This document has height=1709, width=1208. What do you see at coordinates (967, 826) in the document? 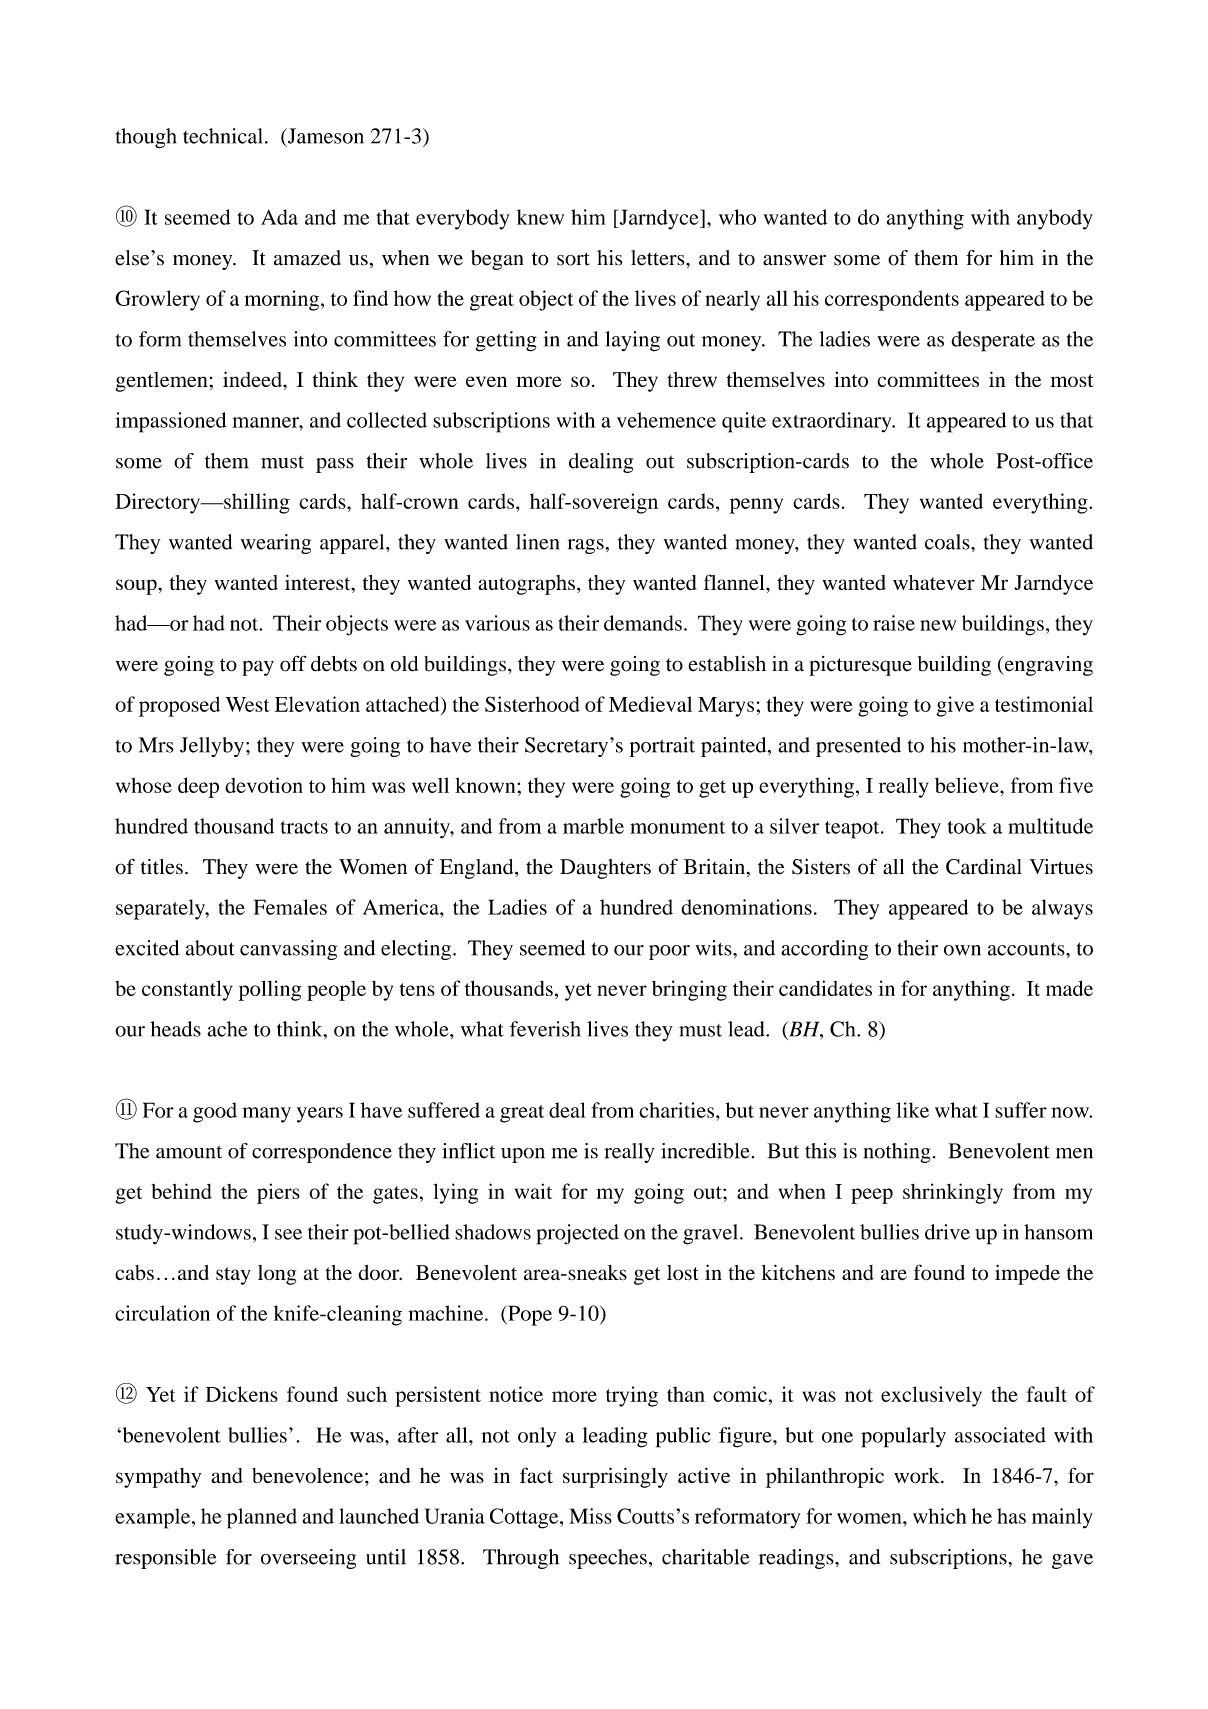
I see `took` at bounding box center [967, 826].
